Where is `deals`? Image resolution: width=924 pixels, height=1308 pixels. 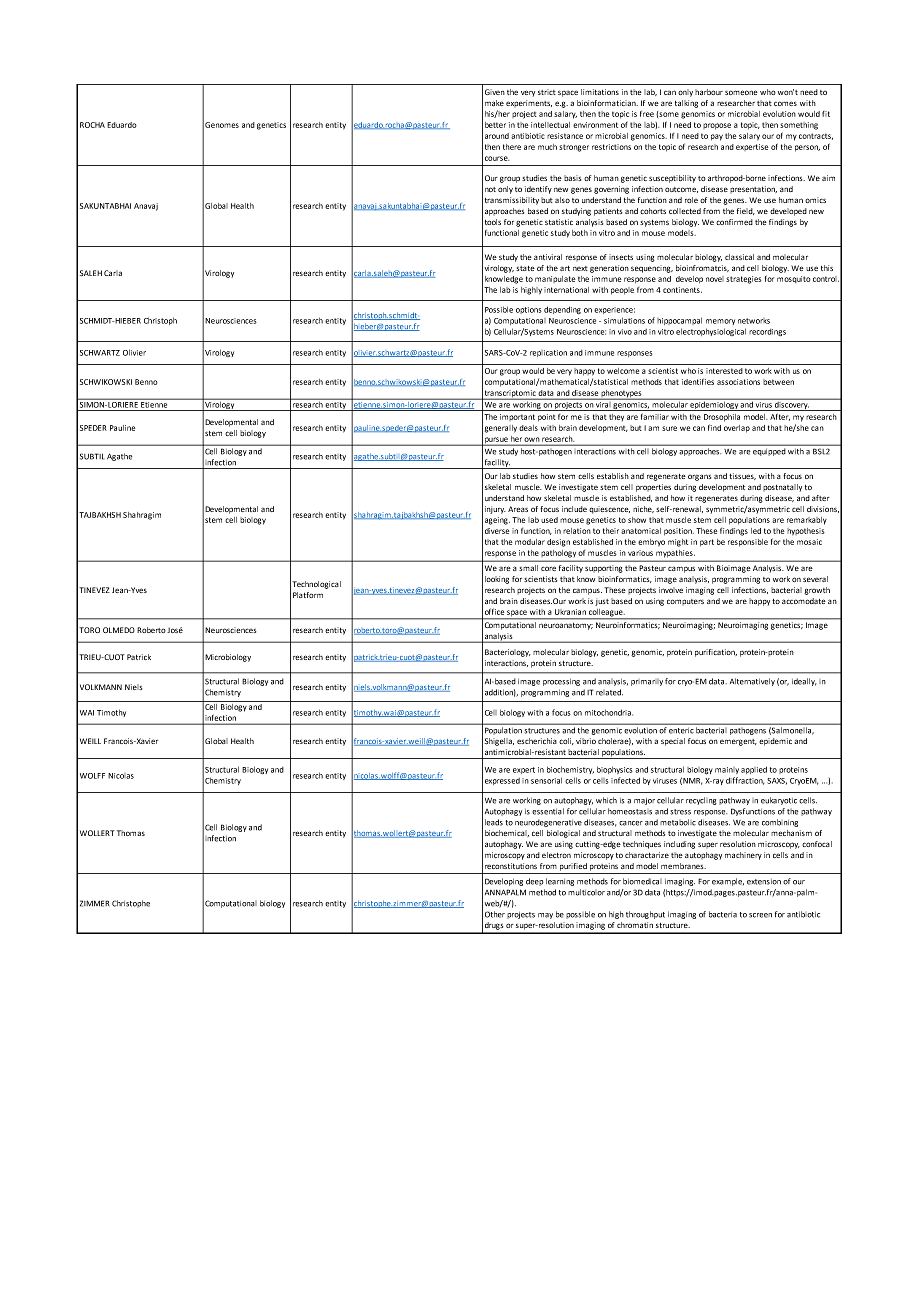 deals is located at coordinates (528, 428).
